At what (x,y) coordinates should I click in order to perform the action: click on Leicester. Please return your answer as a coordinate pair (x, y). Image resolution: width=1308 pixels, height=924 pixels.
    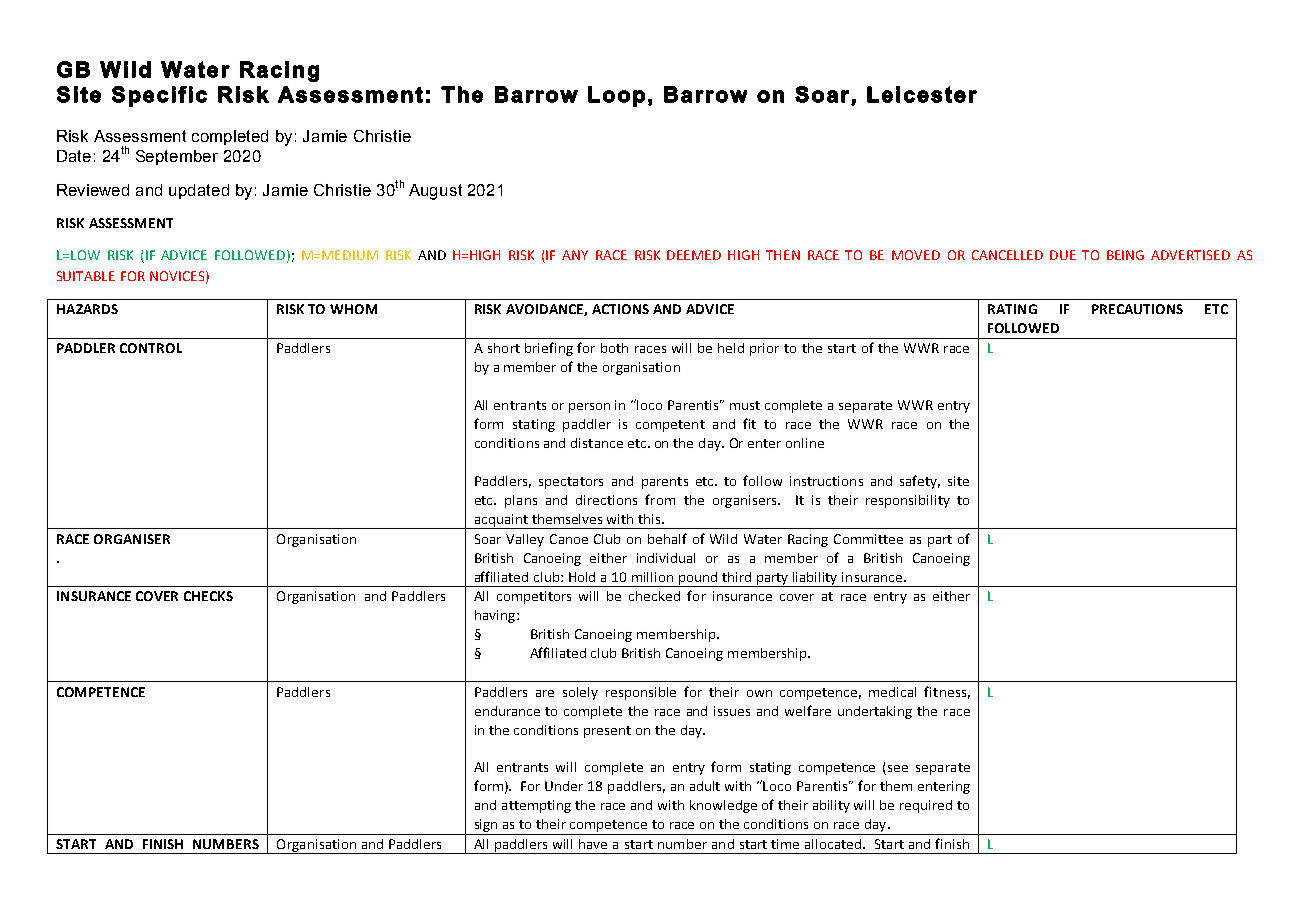
    Looking at the image, I should click on (922, 94).
